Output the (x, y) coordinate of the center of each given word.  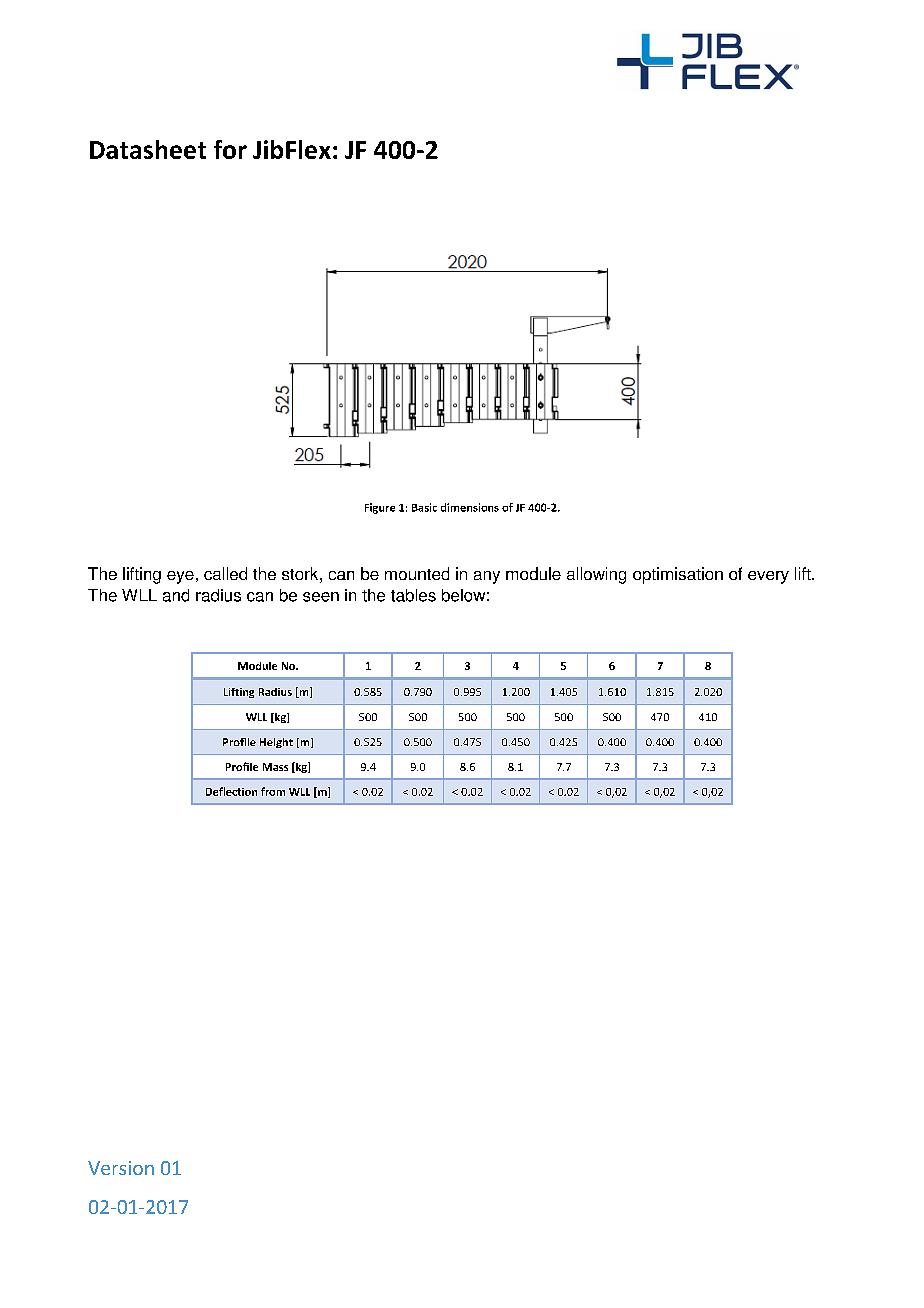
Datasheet (148, 149)
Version (121, 1168)
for (230, 149)
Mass (275, 767)
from (273, 791)
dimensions (470, 507)
